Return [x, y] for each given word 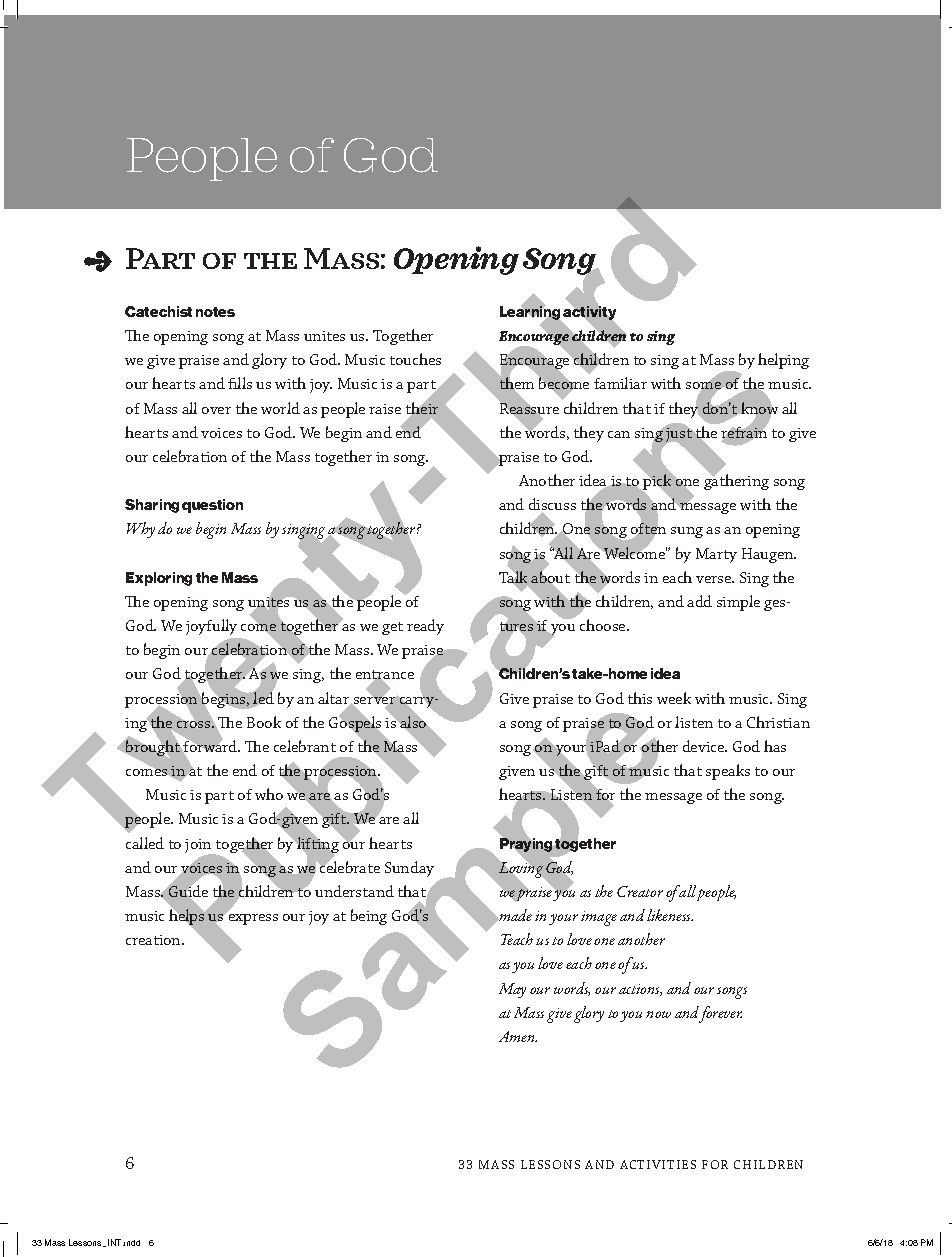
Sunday [409, 869]
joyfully [211, 627]
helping [783, 361]
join [199, 847]
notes [215, 312]
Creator [640, 891]
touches [415, 359]
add [699, 601]
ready [425, 627]
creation [154, 940]
